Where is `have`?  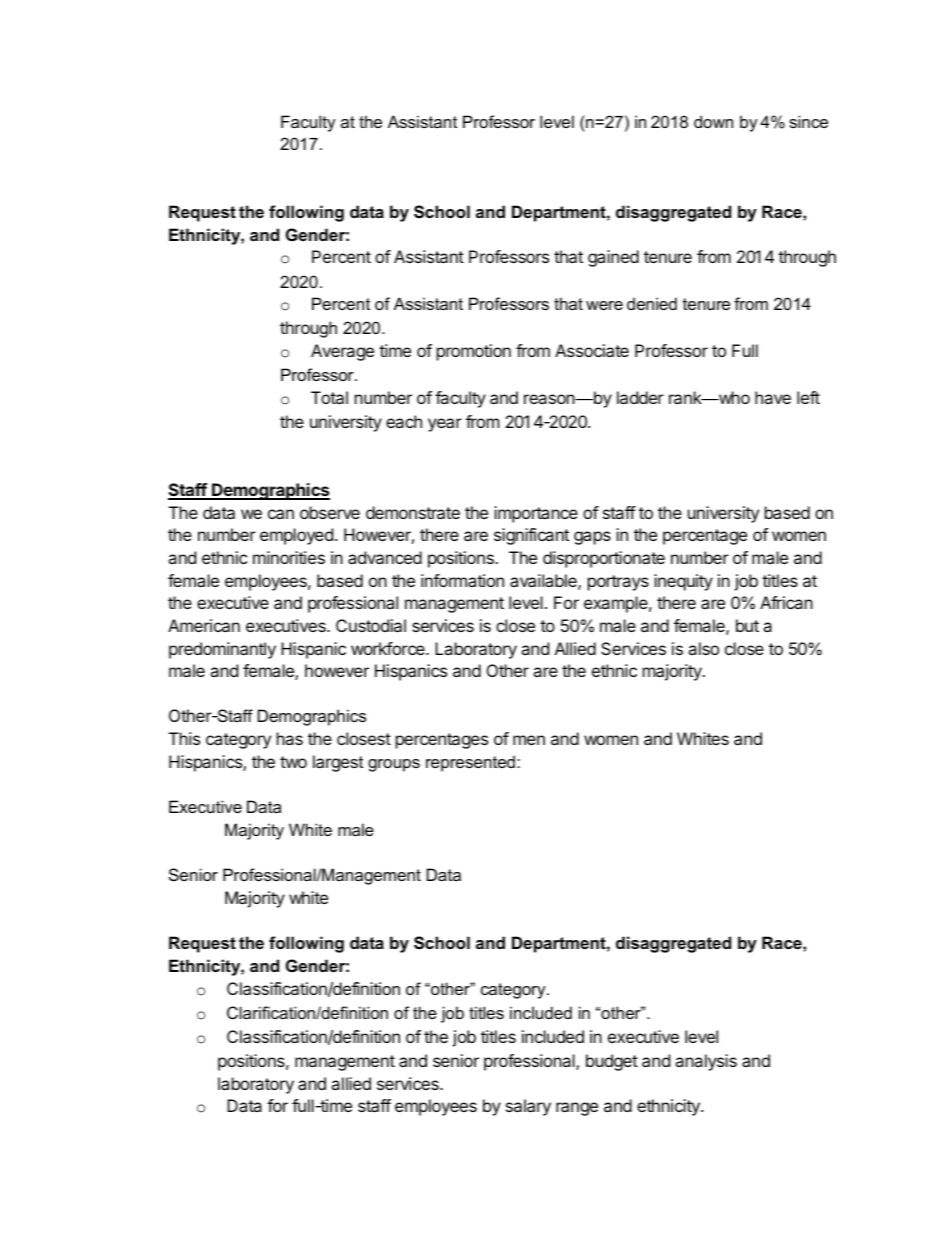
have is located at coordinates (773, 397).
